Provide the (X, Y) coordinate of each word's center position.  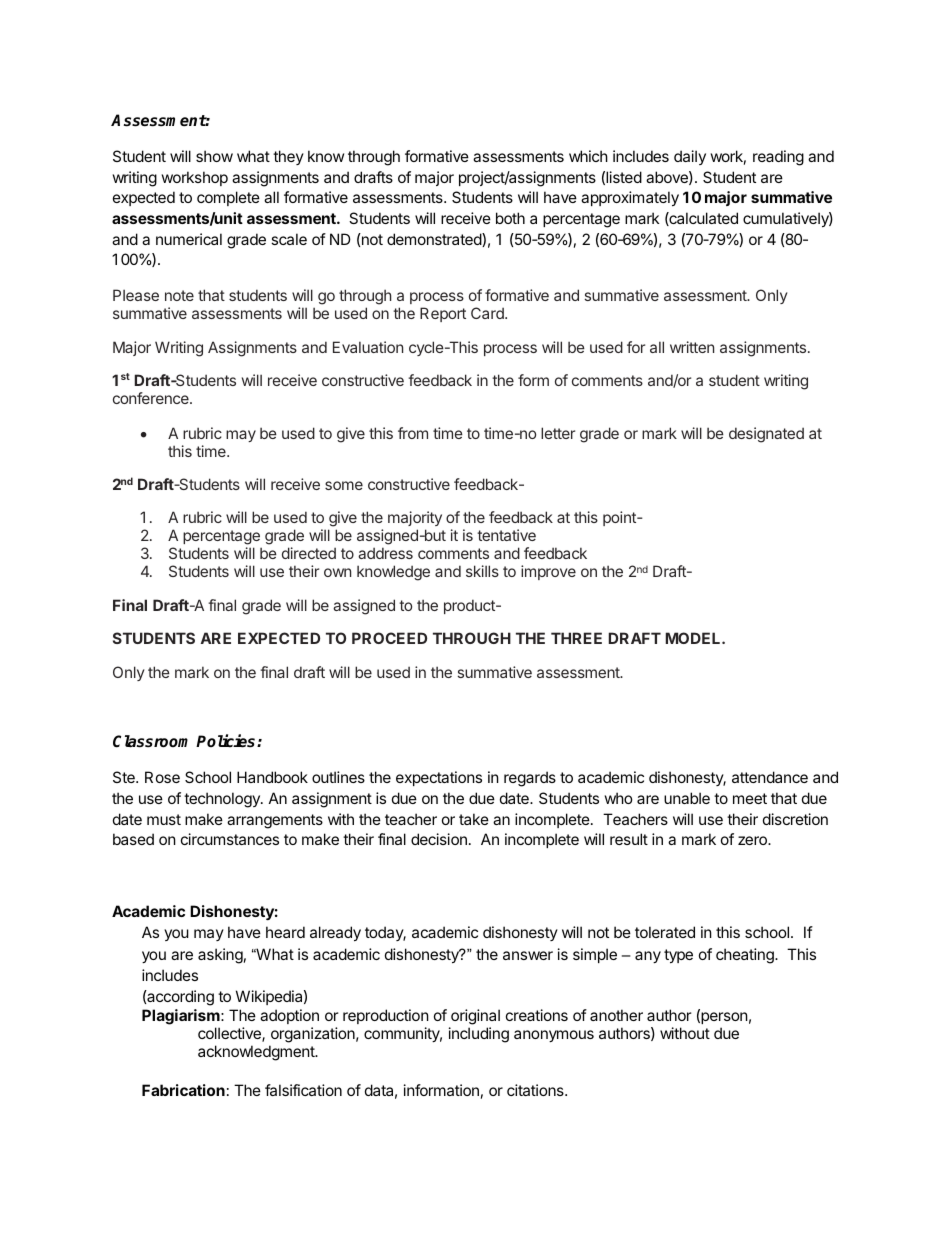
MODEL (694, 638)
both (510, 218)
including (479, 1035)
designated (766, 435)
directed (309, 553)
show (214, 156)
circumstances (230, 839)
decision (439, 839)
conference (152, 398)
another (616, 1015)
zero (753, 840)
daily (690, 157)
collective (230, 1034)
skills (482, 571)
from (413, 433)
